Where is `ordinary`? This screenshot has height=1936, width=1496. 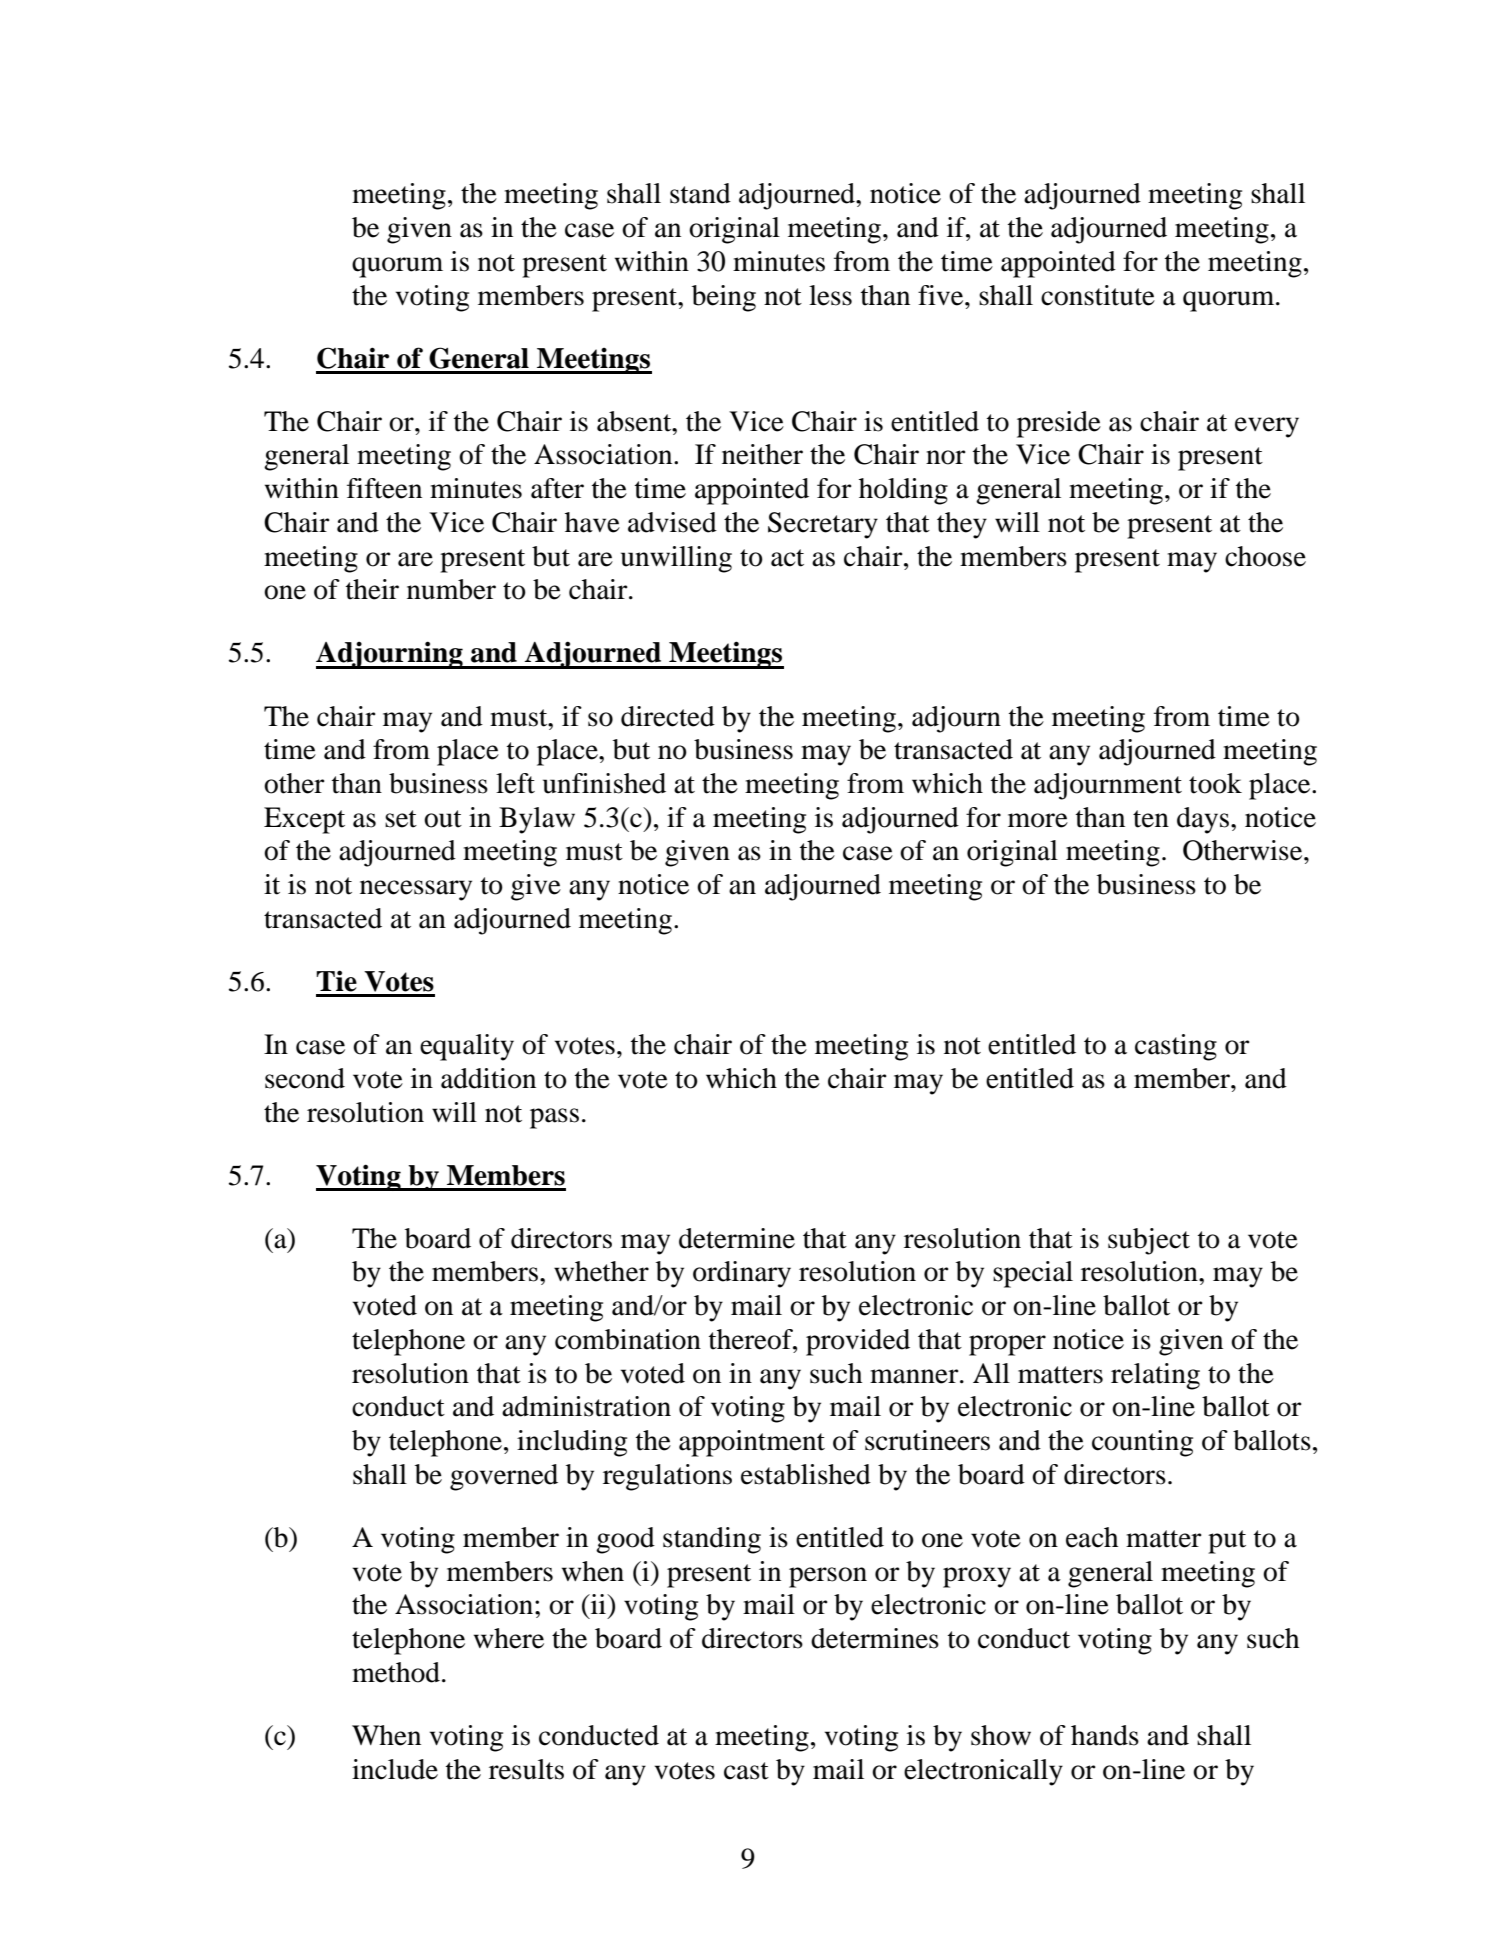
ordinary is located at coordinates (742, 1274).
